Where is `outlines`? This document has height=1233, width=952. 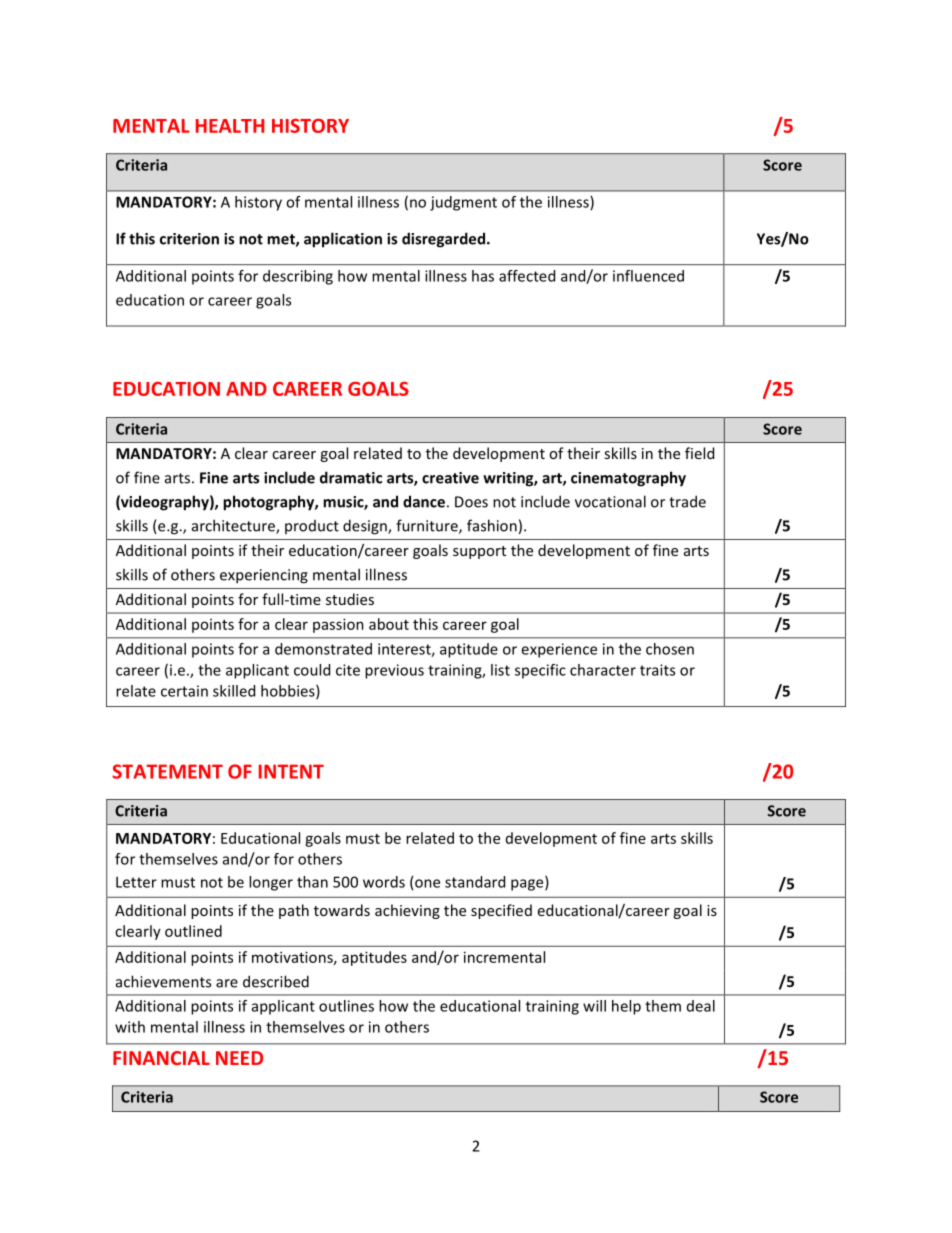 outlines is located at coordinates (346, 1006).
